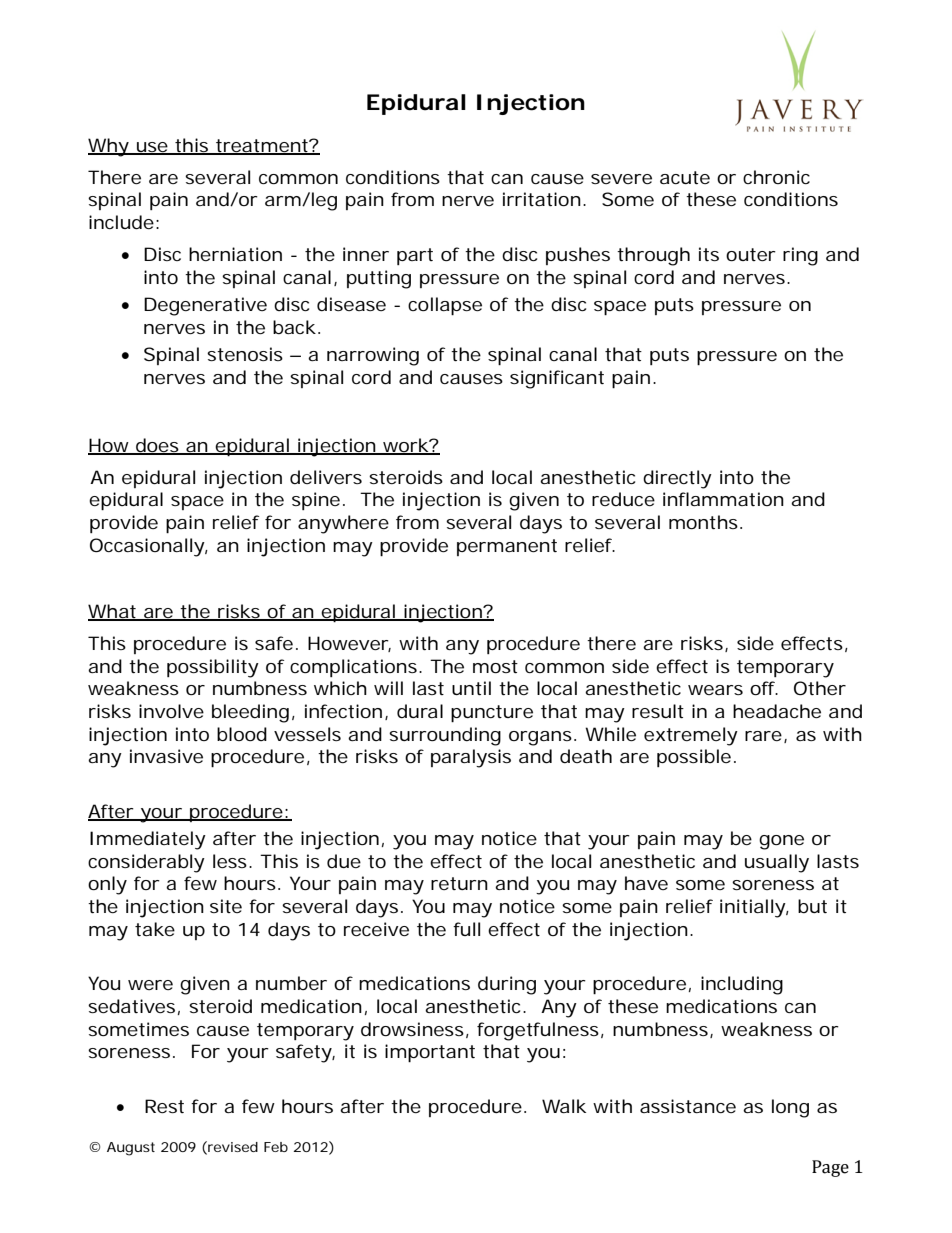 This screenshot has height=1233, width=952. What do you see at coordinates (109, 147) in the screenshot?
I see `Why` at bounding box center [109, 147].
